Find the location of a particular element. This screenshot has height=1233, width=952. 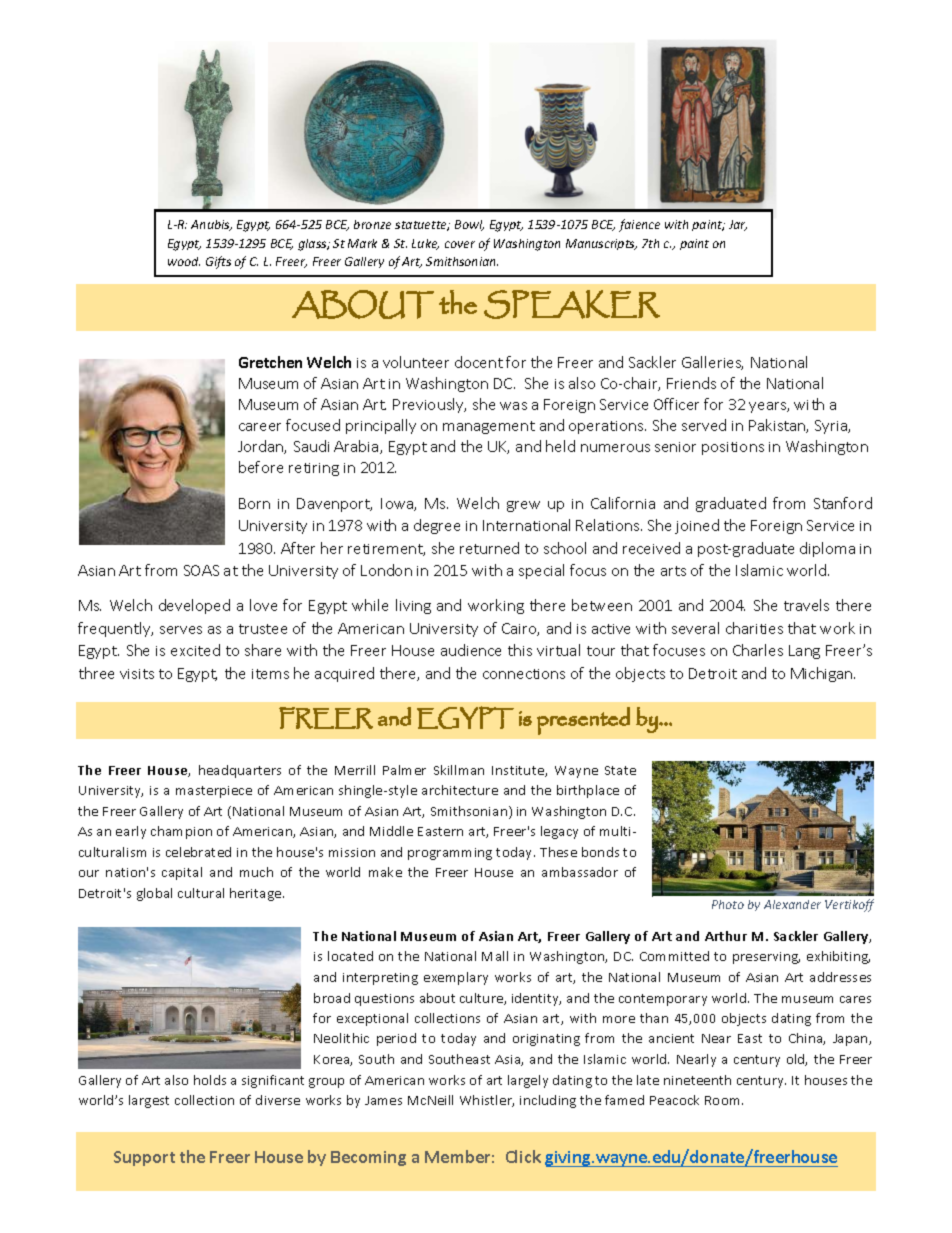

cover is located at coordinates (460, 244).
